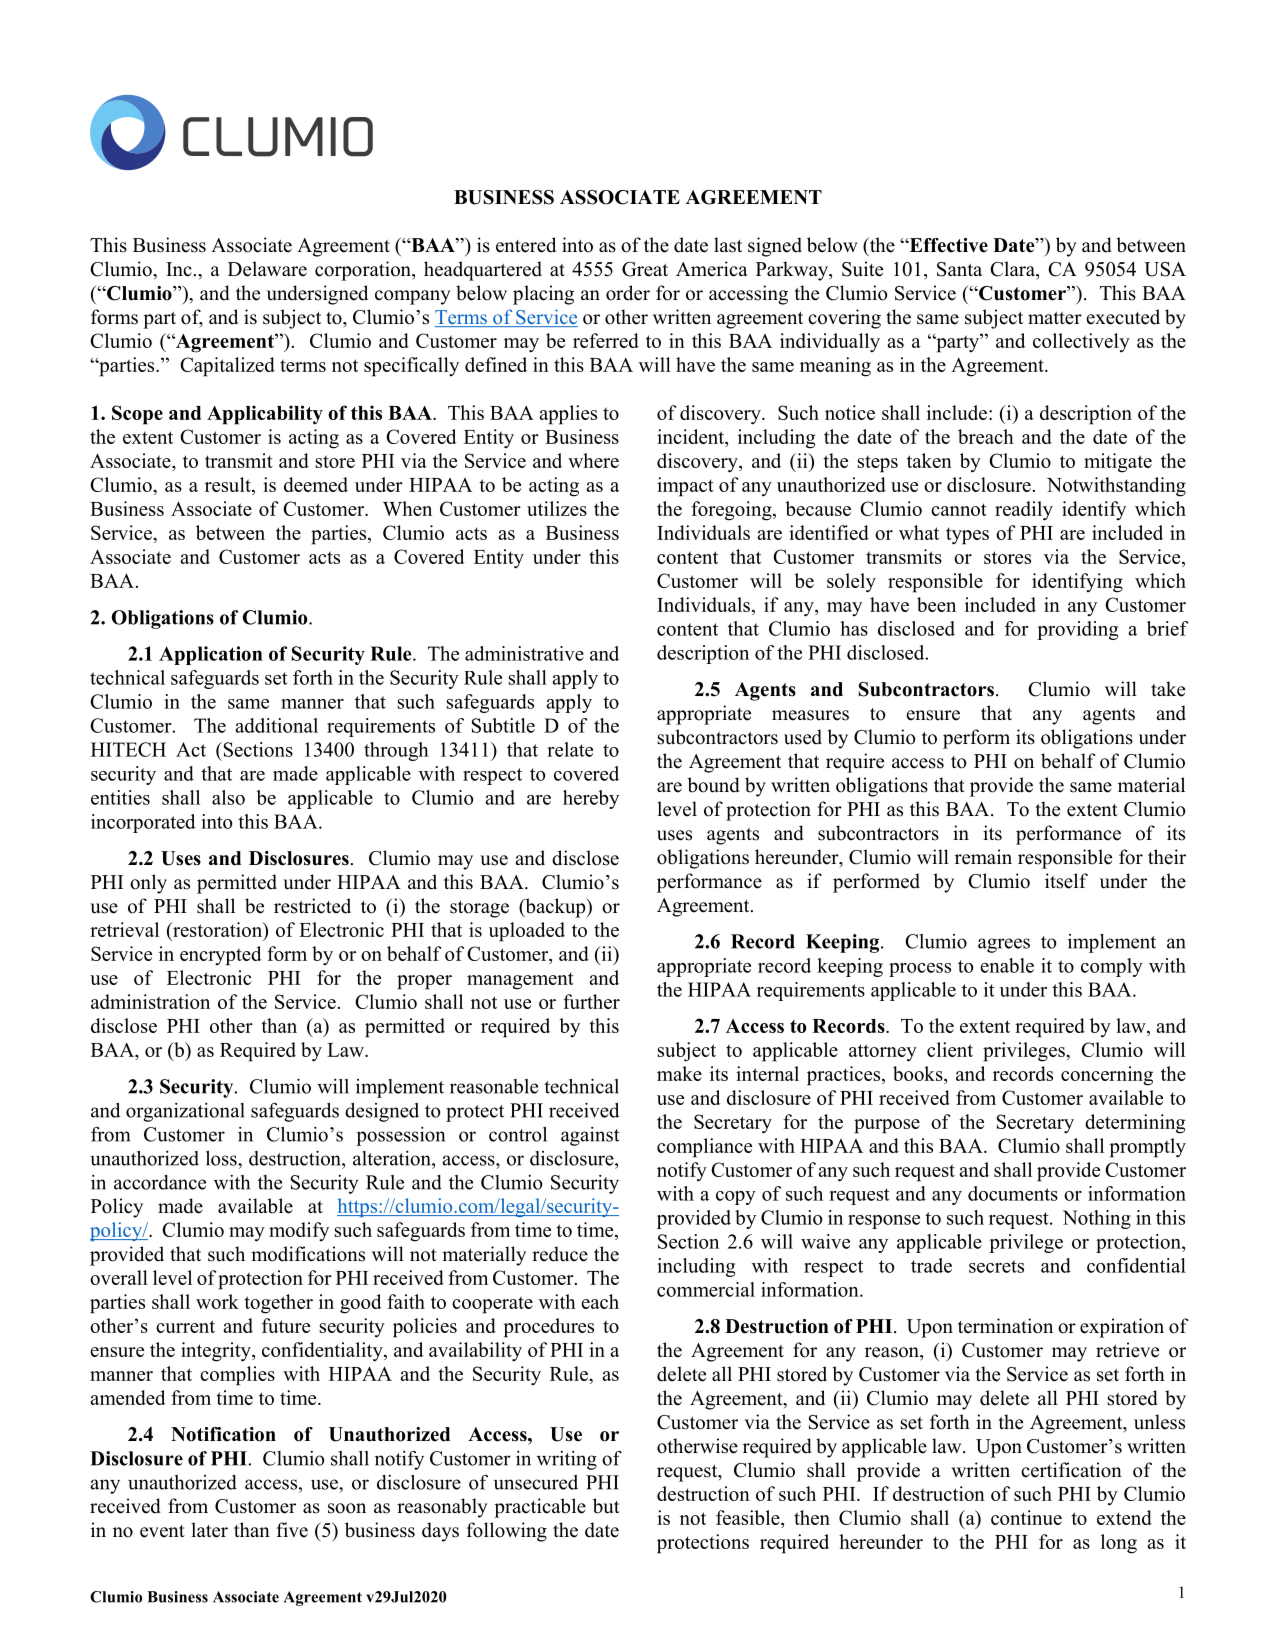  I want to click on restoration, so click(217, 929).
